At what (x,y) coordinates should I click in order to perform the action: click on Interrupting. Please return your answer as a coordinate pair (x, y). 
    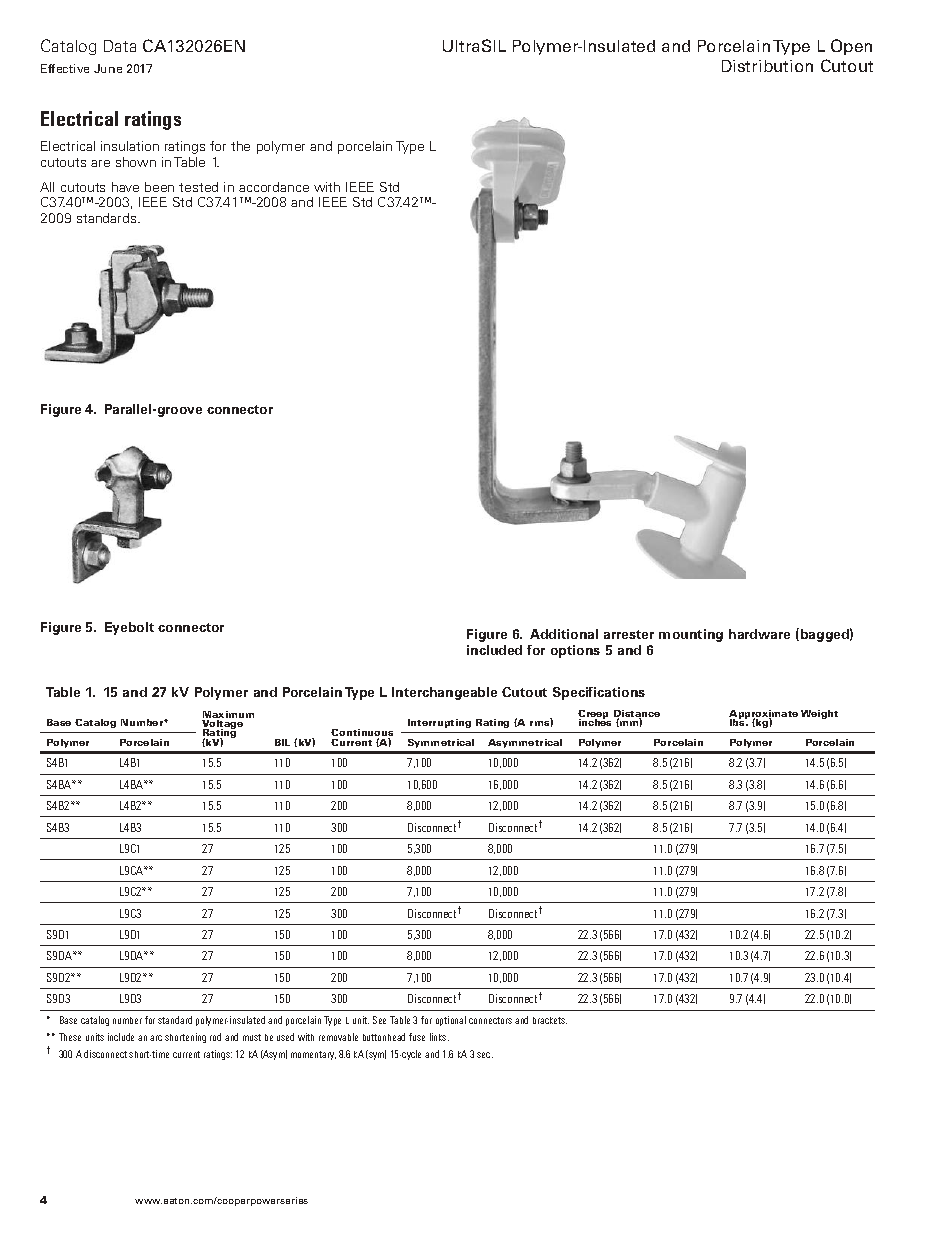
    Looking at the image, I should click on (439, 723).
